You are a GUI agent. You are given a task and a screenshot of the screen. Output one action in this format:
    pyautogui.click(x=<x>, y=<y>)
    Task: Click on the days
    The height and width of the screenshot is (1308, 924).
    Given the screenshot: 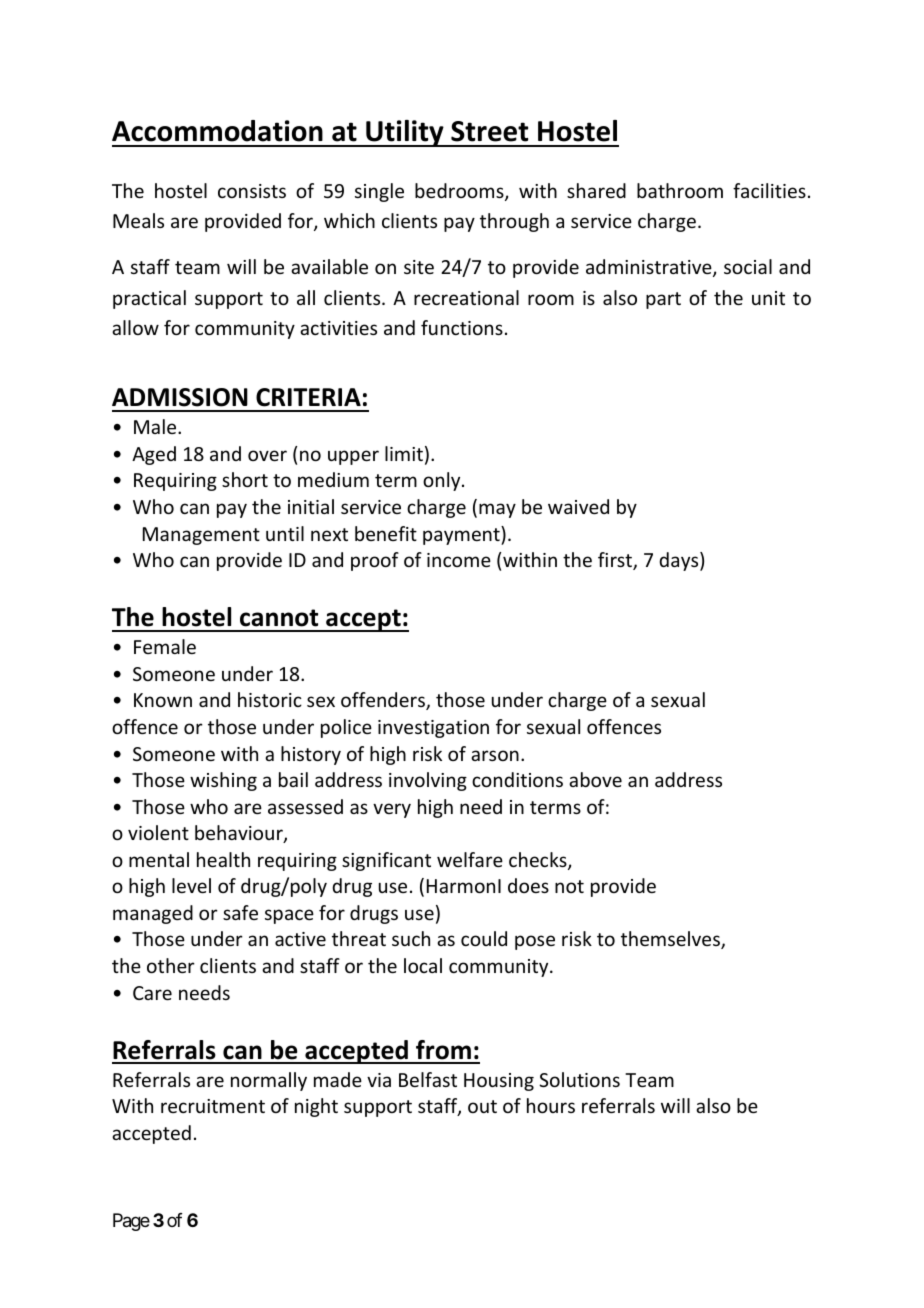 What is the action you would take?
    pyautogui.click(x=680, y=561)
